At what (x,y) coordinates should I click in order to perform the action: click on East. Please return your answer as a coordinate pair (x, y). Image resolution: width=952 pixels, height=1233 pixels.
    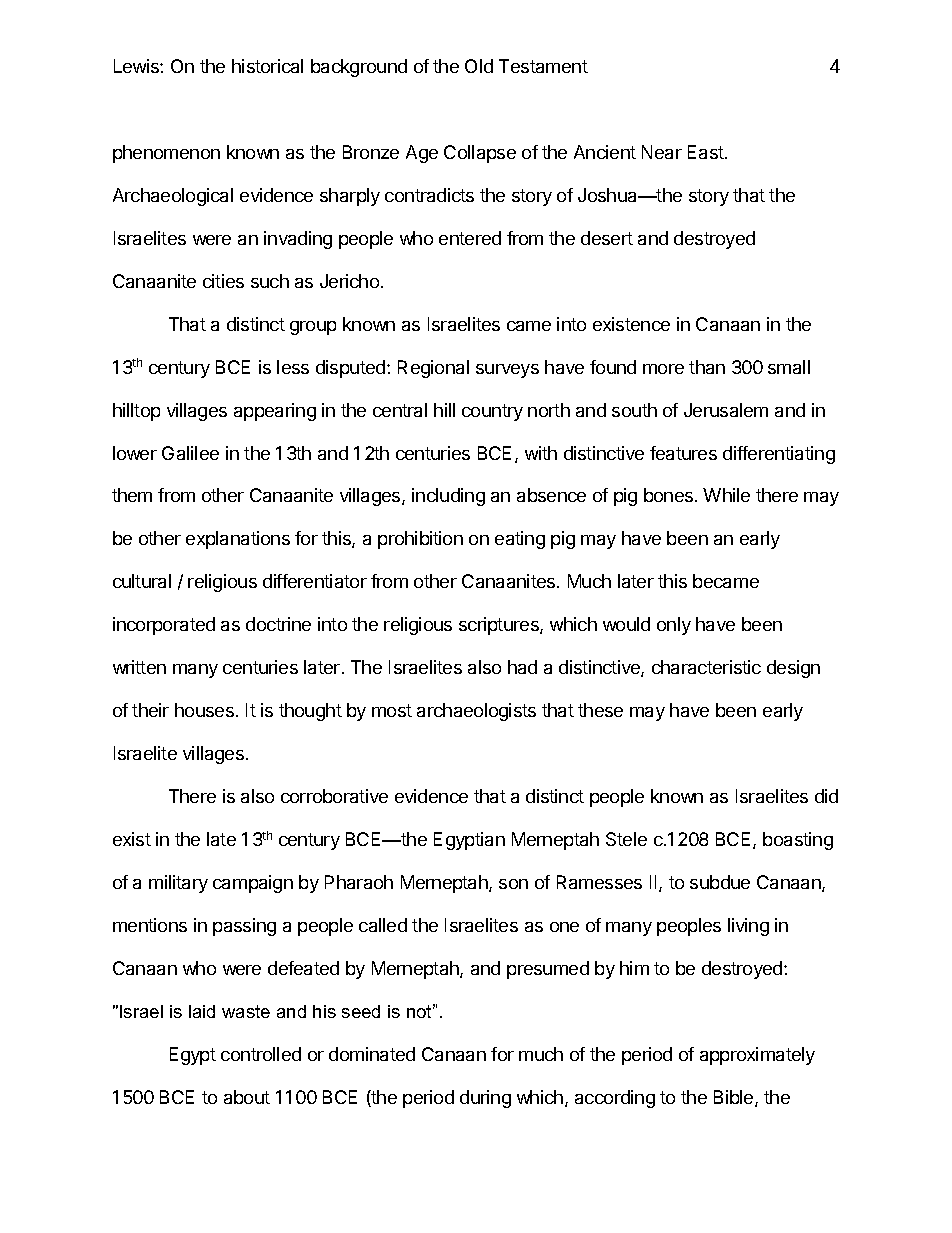
    Looking at the image, I should click on (707, 152).
